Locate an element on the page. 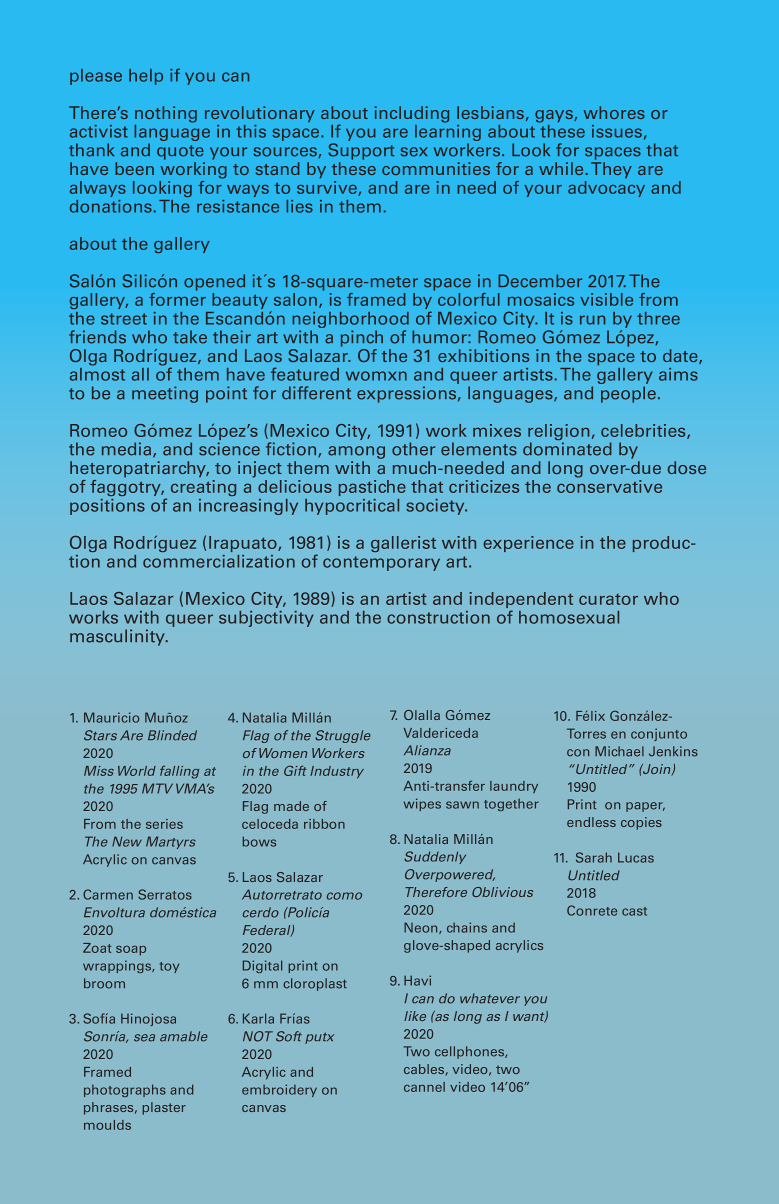 The height and width of the page is (1204, 779). issues is located at coordinates (617, 131).
